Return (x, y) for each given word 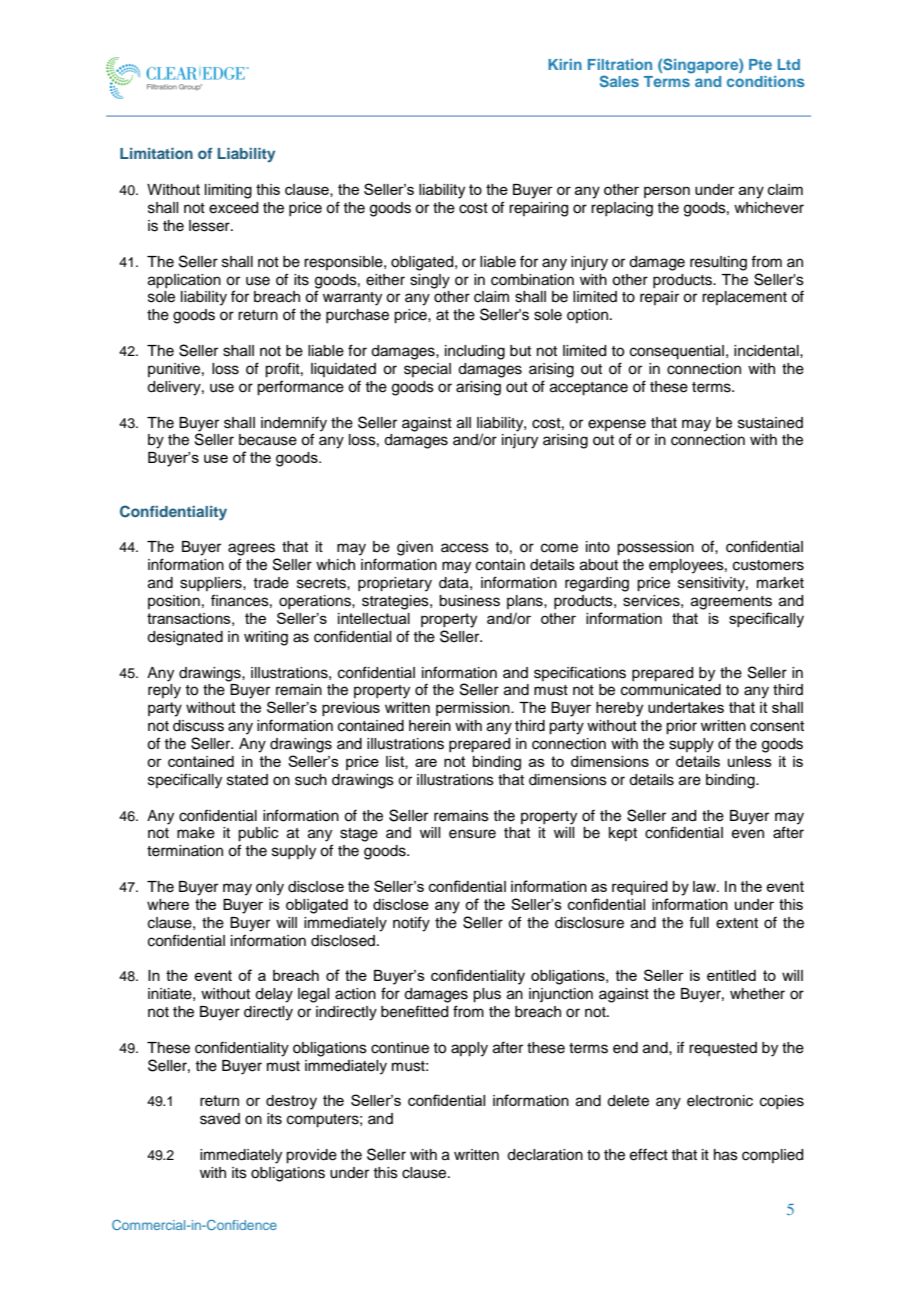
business (469, 601)
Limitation (156, 153)
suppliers (212, 584)
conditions (766, 81)
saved (220, 1119)
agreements (731, 603)
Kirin (565, 64)
